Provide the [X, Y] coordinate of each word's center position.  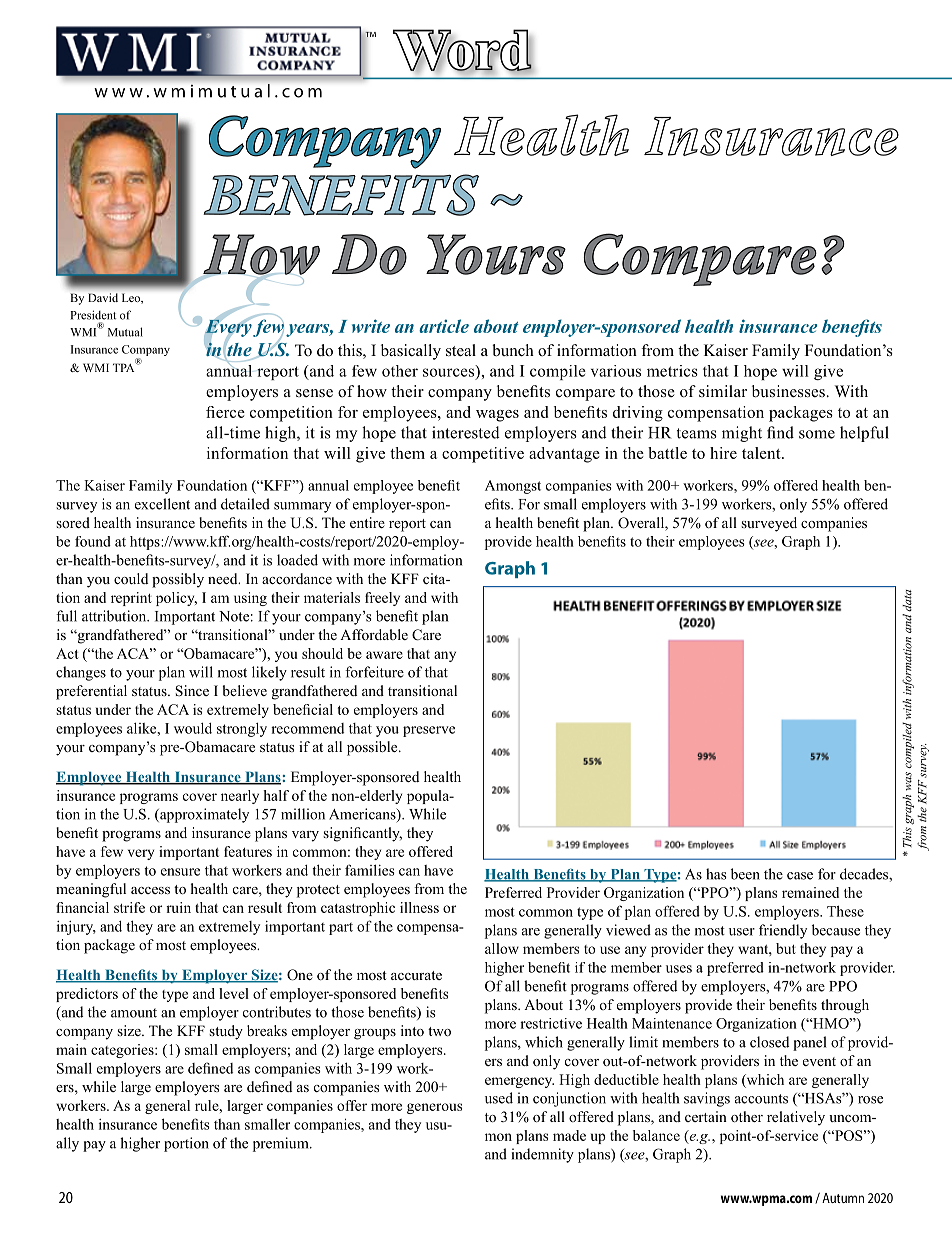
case [800, 876]
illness [419, 907]
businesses [789, 391]
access [150, 890]
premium [282, 1144]
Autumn [843, 1198]
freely [382, 599]
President [93, 315]
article [444, 326]
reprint [131, 599]
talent [762, 453]
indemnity [543, 1155]
